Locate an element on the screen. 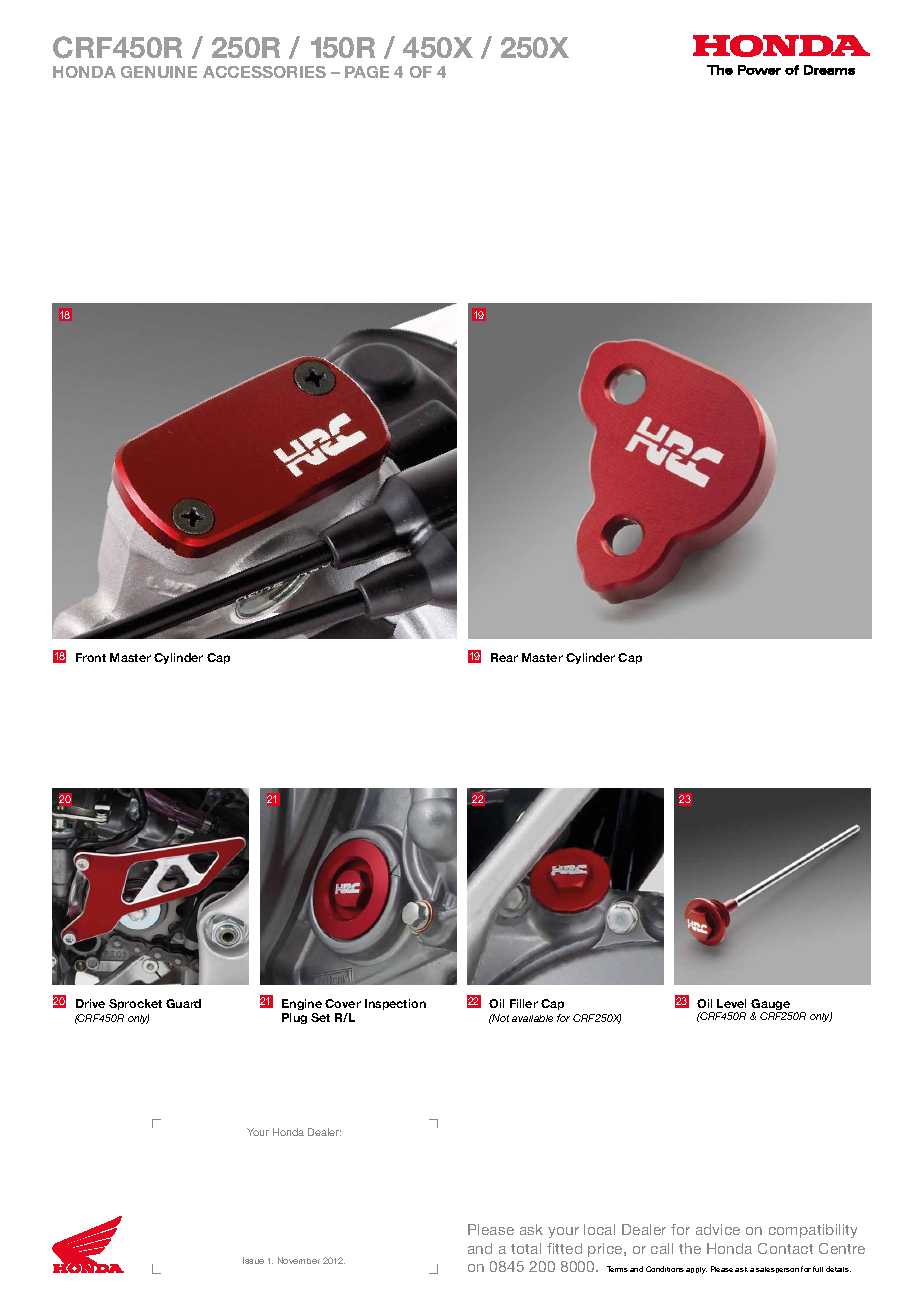 The height and width of the screenshot is (1308, 924). ACCESSORIES is located at coordinates (264, 72).
